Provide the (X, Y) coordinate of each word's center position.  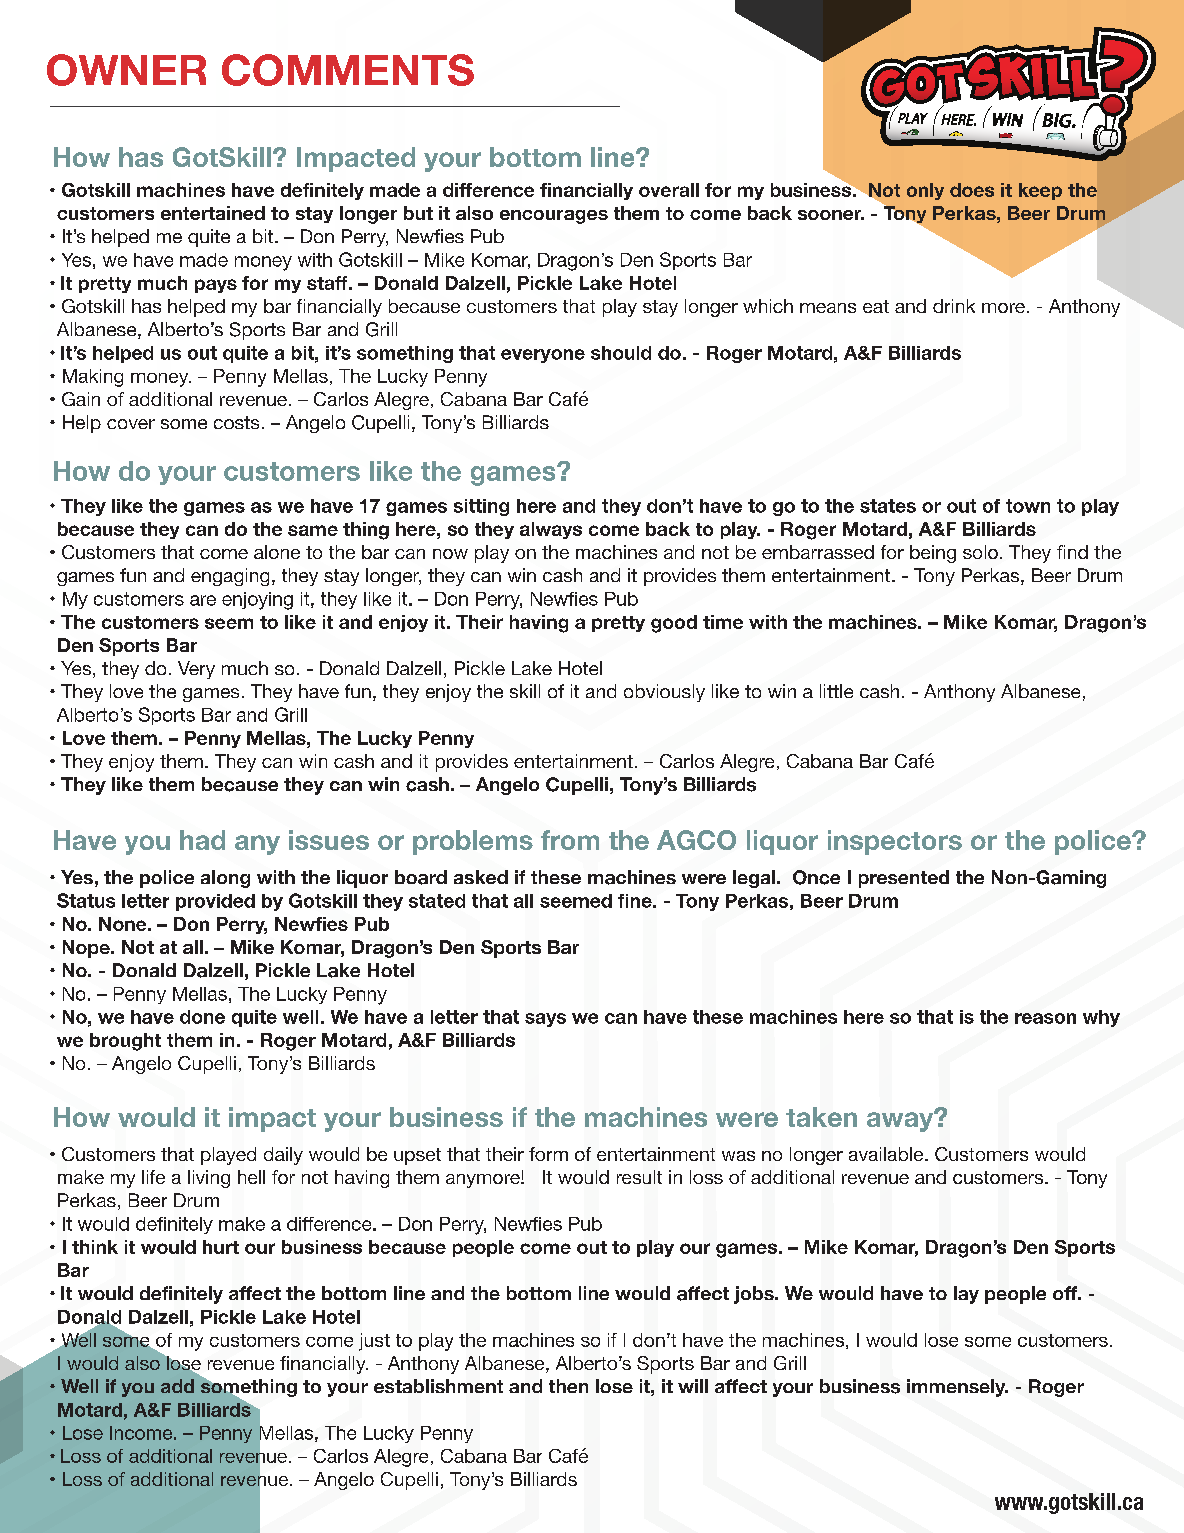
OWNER (126, 70)
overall (669, 190)
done (202, 1017)
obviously (664, 693)
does (972, 190)
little (836, 691)
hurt (221, 1247)
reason (1045, 1018)
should (621, 353)
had (202, 840)
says (545, 1020)
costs (236, 422)
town (1028, 506)
